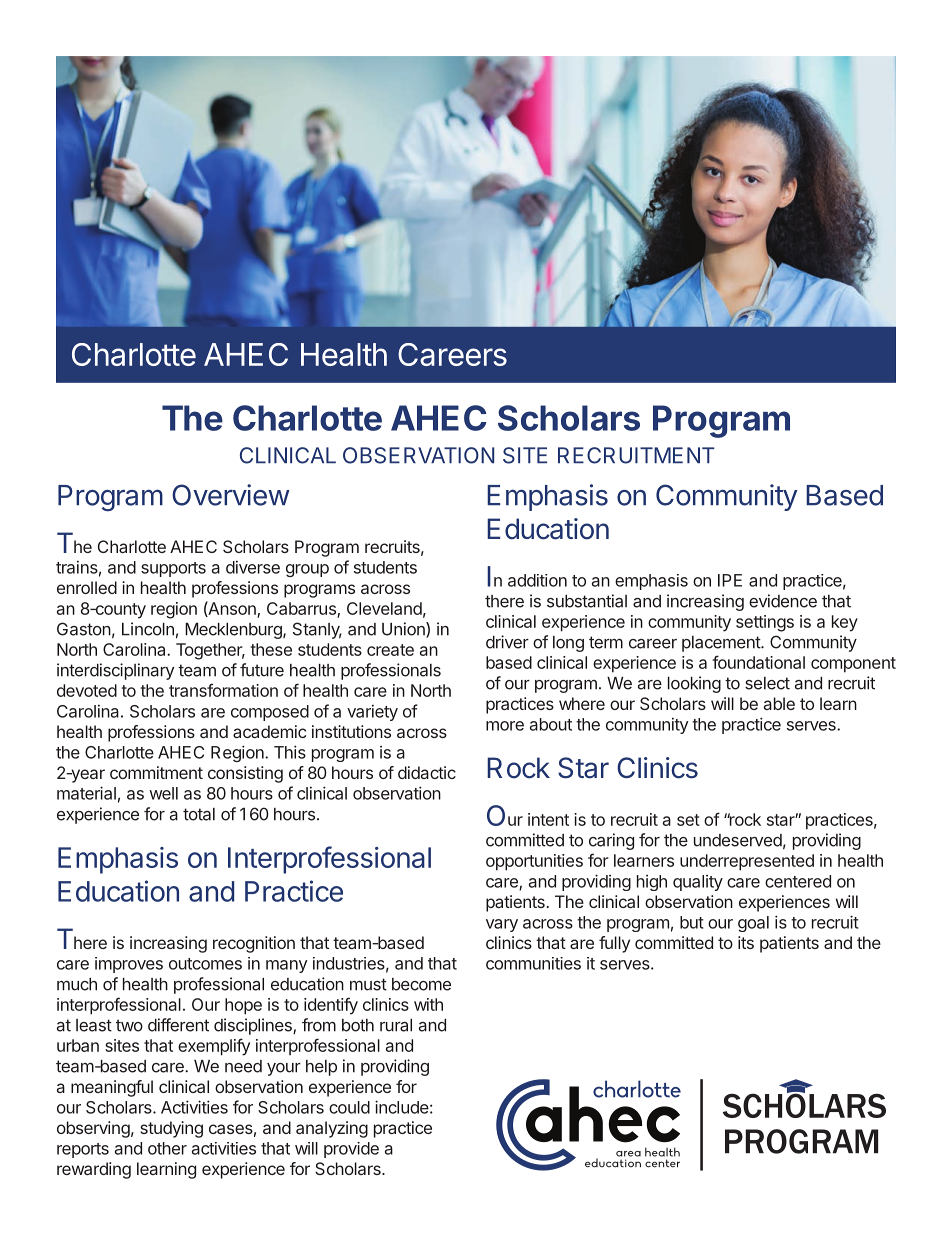 This screenshot has width=952, height=1233. What do you see at coordinates (167, 1148) in the screenshot?
I see `other` at bounding box center [167, 1148].
